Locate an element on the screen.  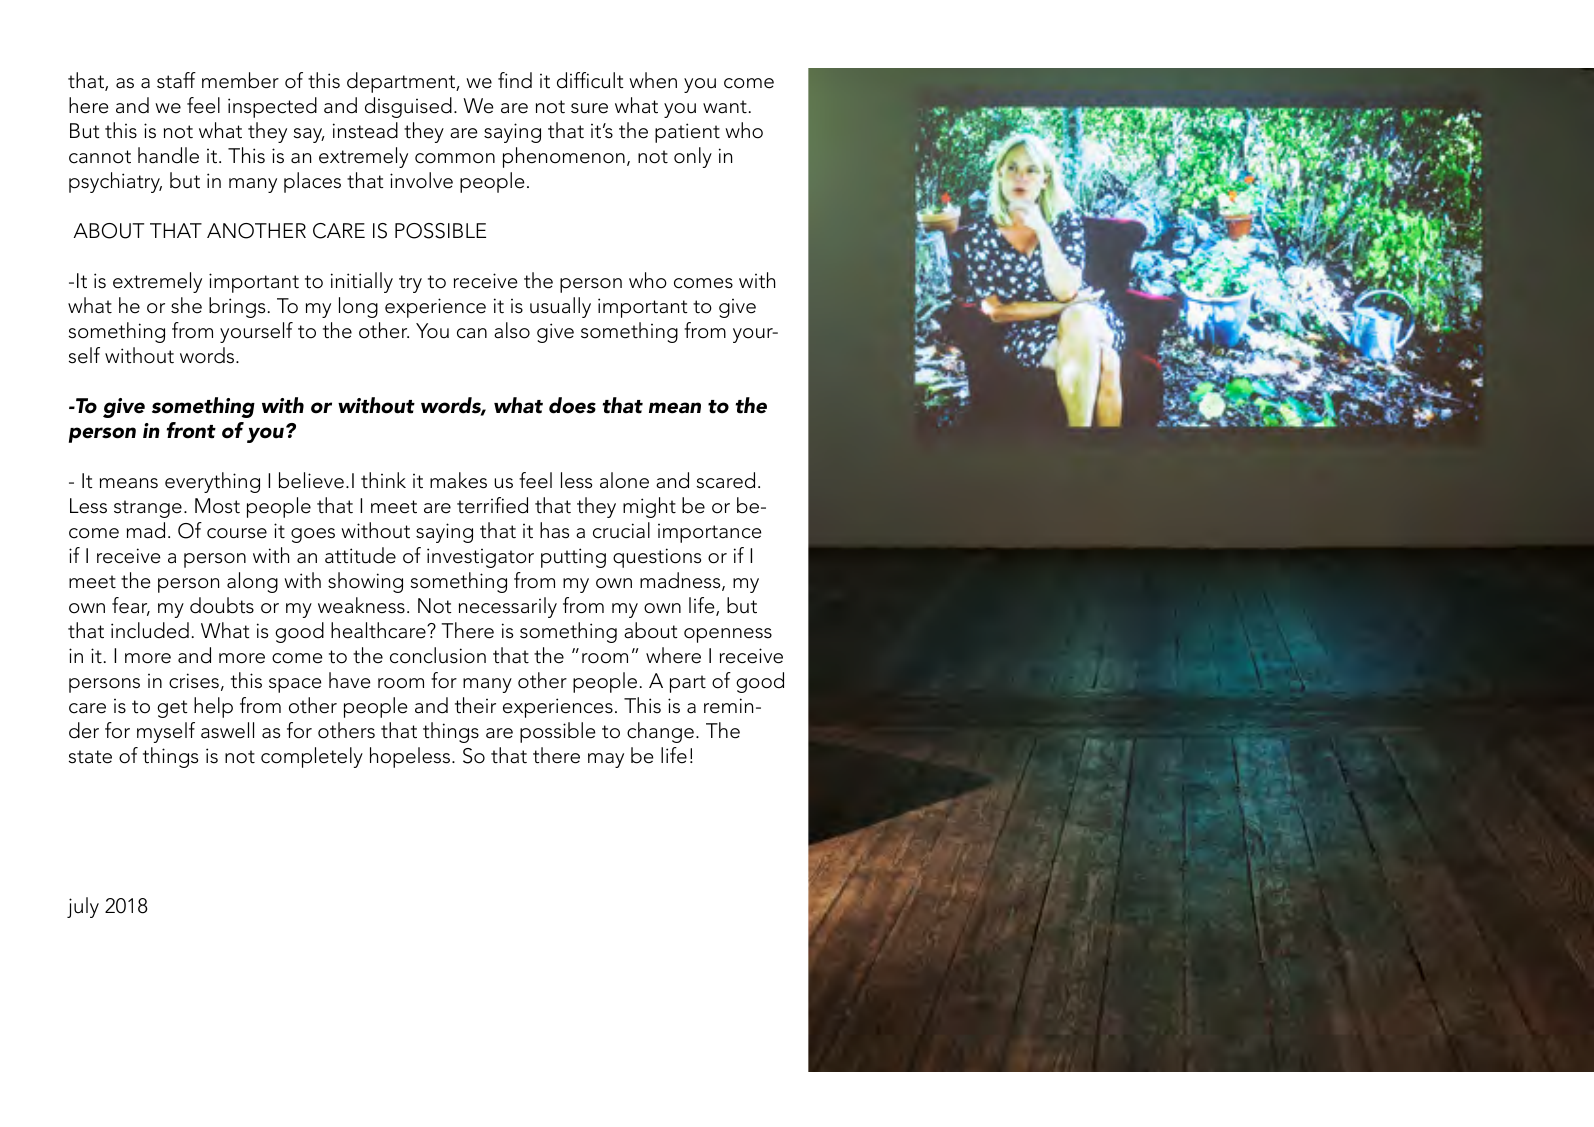
staff is located at coordinates (176, 80).
